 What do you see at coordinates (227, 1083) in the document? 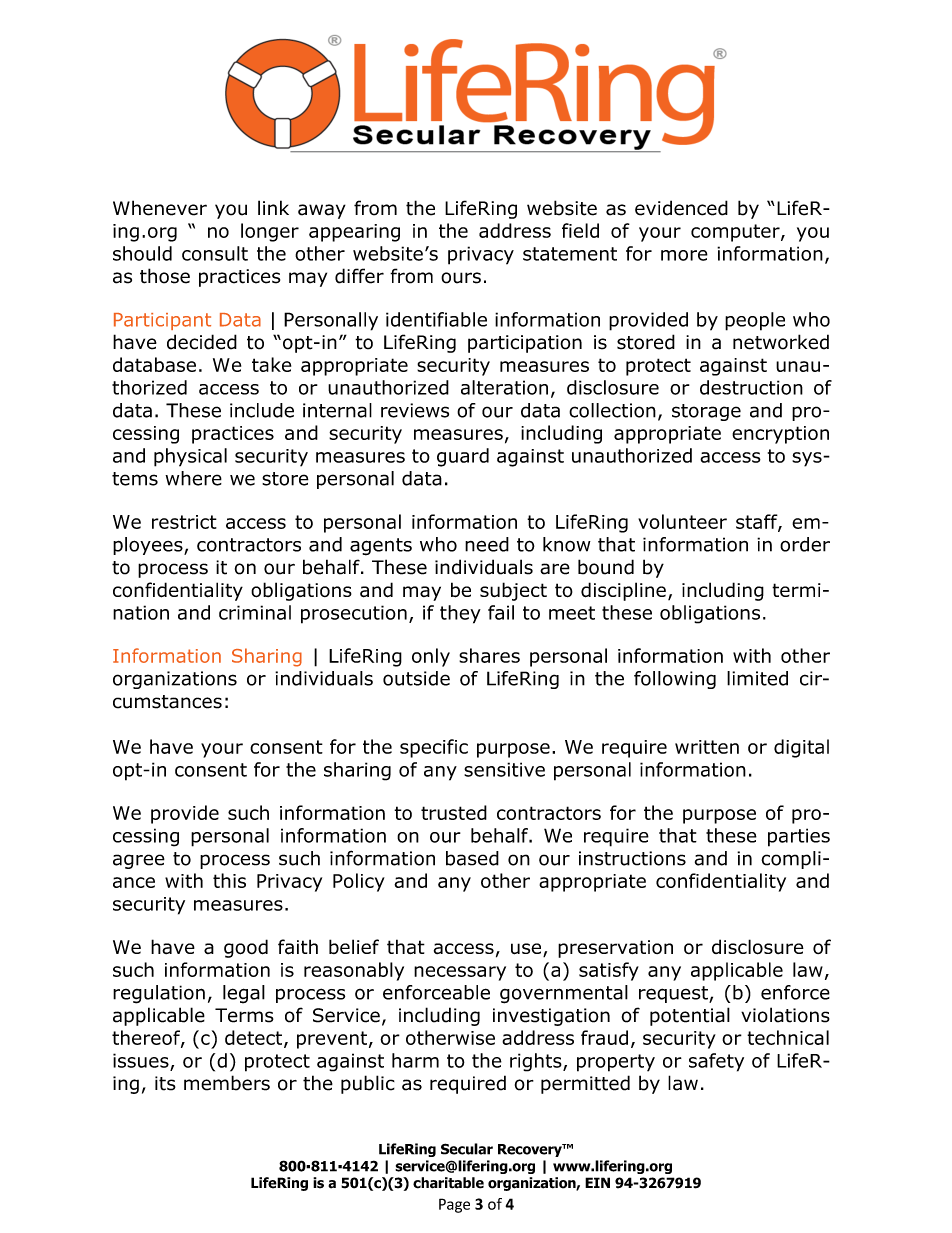
I see `members` at bounding box center [227, 1083].
